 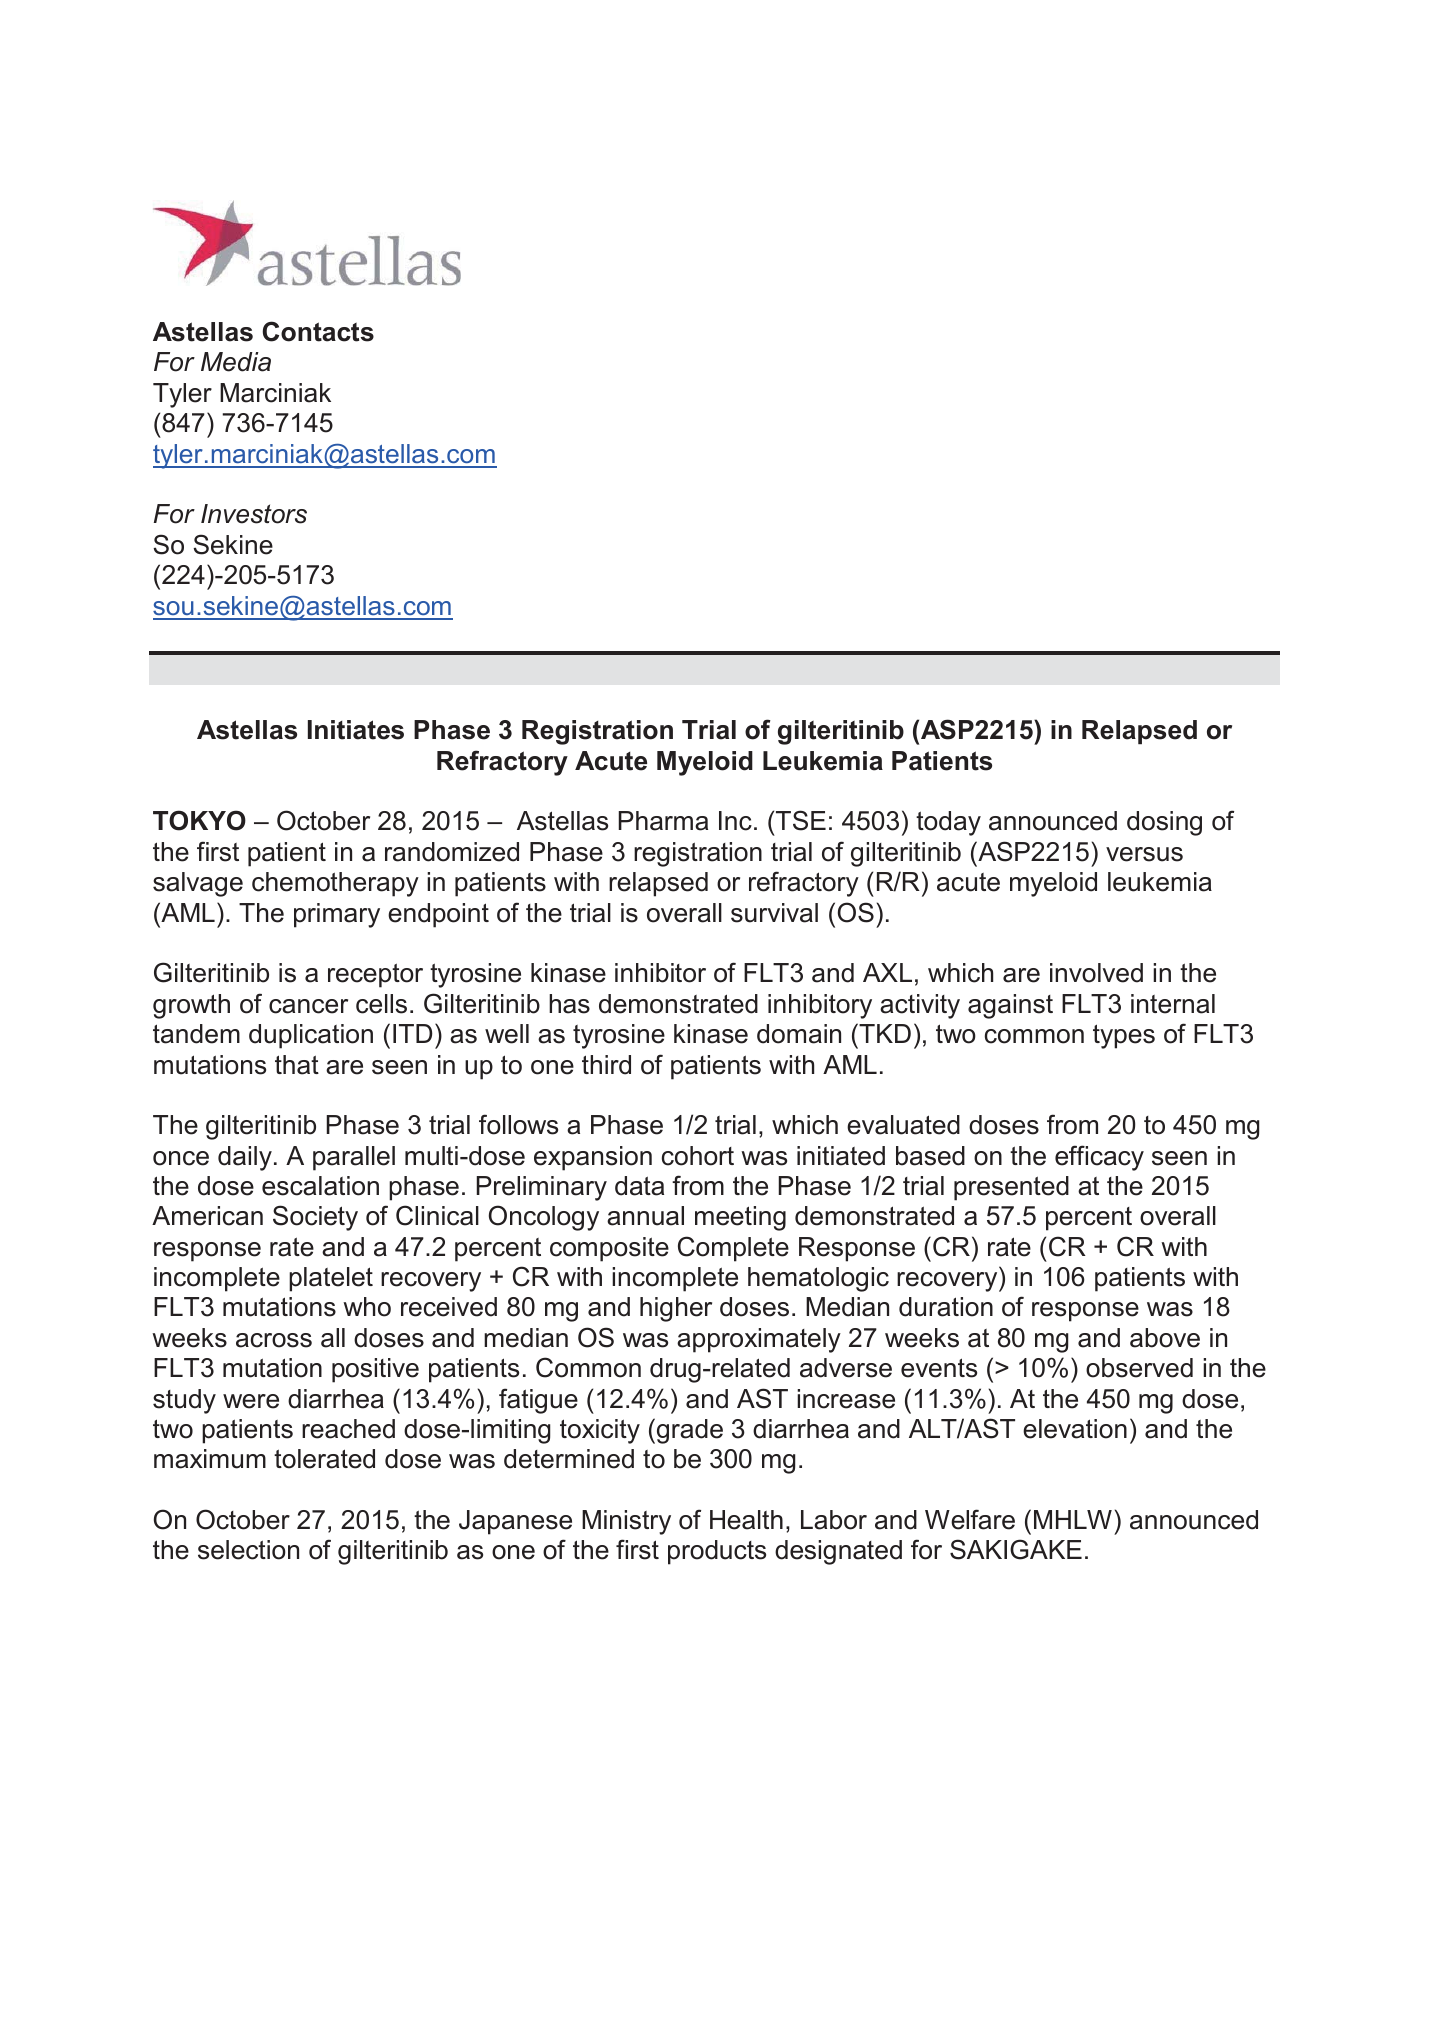 What do you see at coordinates (335, 884) in the screenshot?
I see `chemotherapy` at bounding box center [335, 884].
